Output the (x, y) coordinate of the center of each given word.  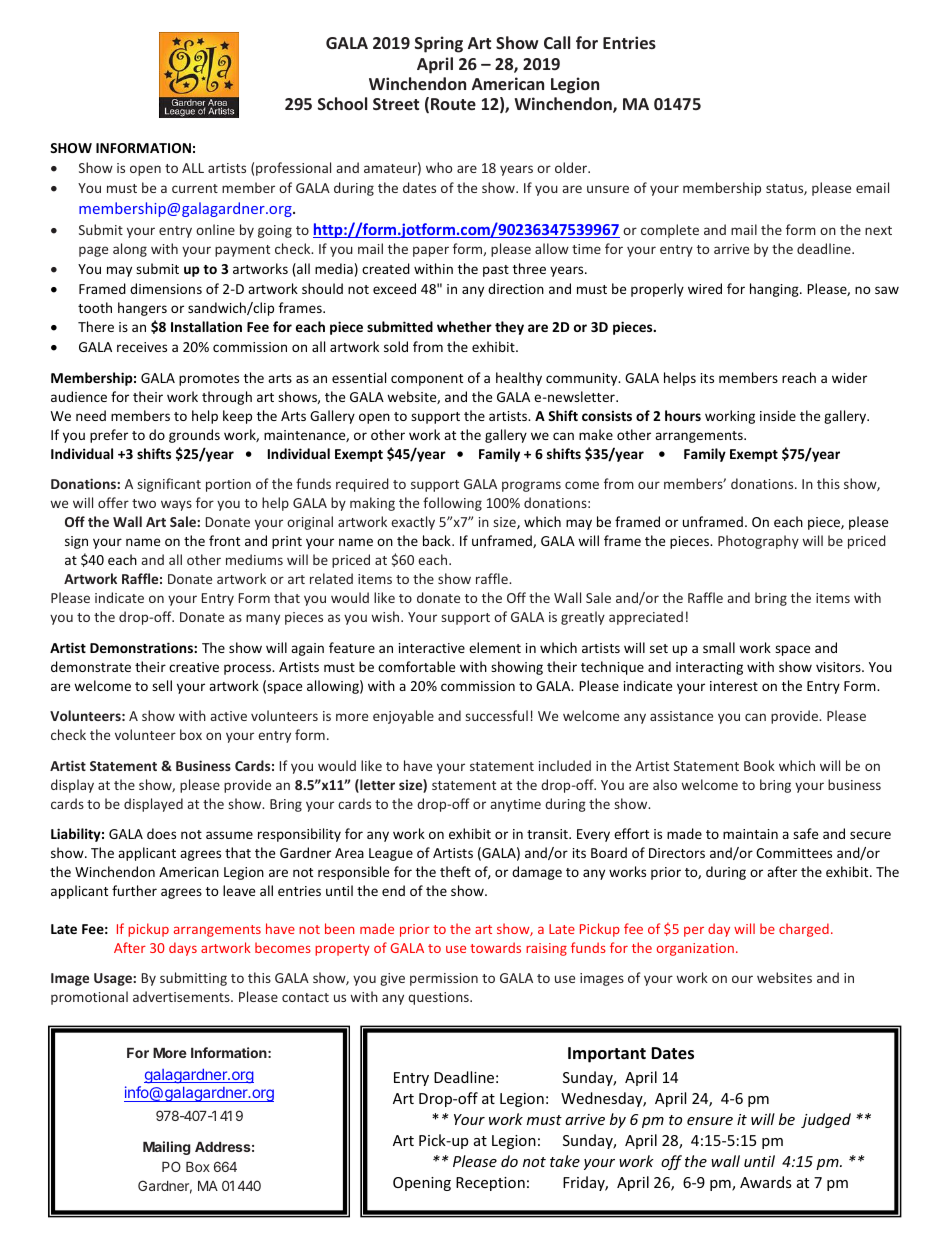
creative (194, 667)
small (719, 647)
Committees (794, 853)
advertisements (182, 996)
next (878, 230)
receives (142, 347)
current (195, 188)
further (134, 890)
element (495, 647)
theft (455, 871)
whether (464, 326)
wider (849, 377)
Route (453, 104)
